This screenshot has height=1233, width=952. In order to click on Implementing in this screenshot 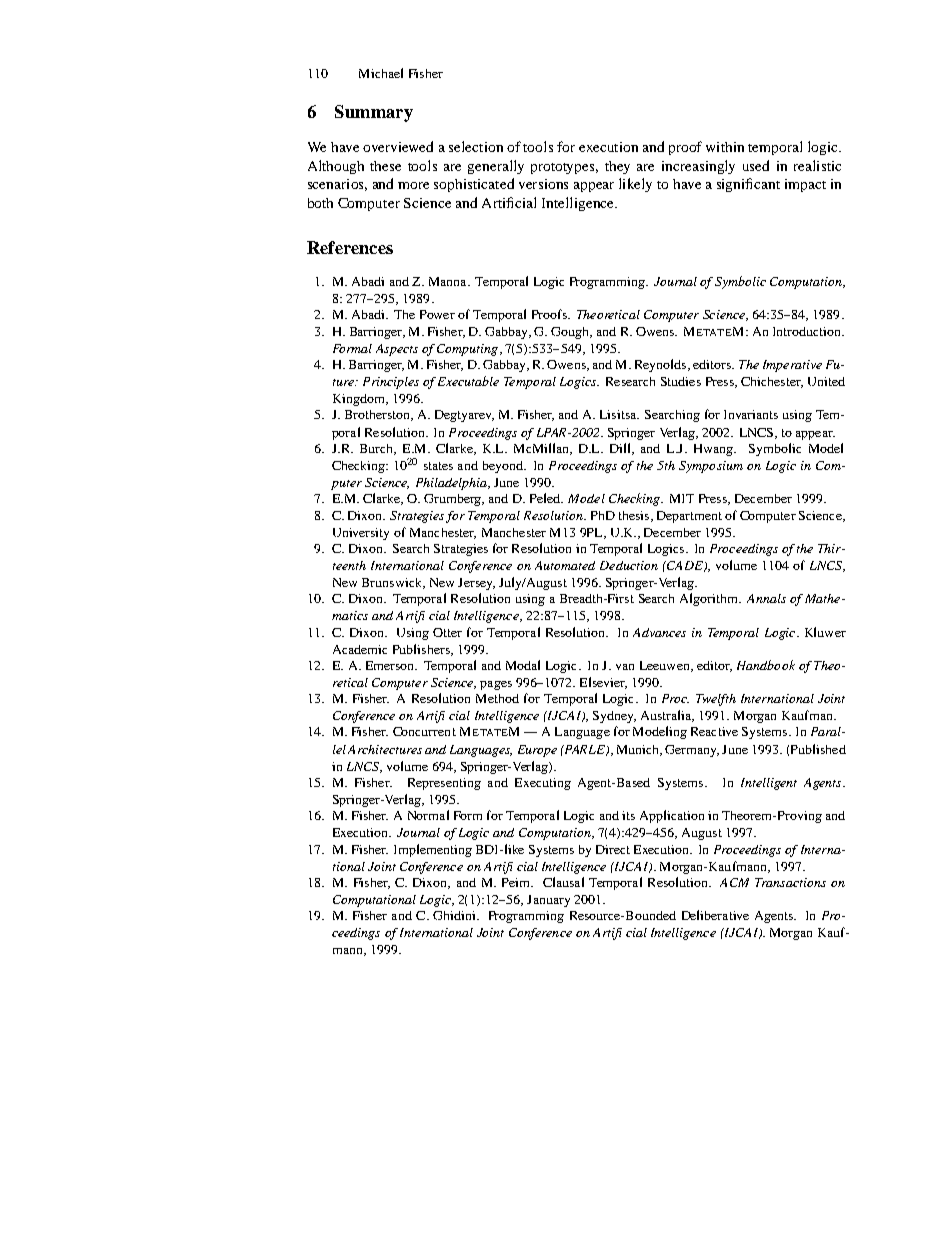, I will do `click(433, 850)`.
